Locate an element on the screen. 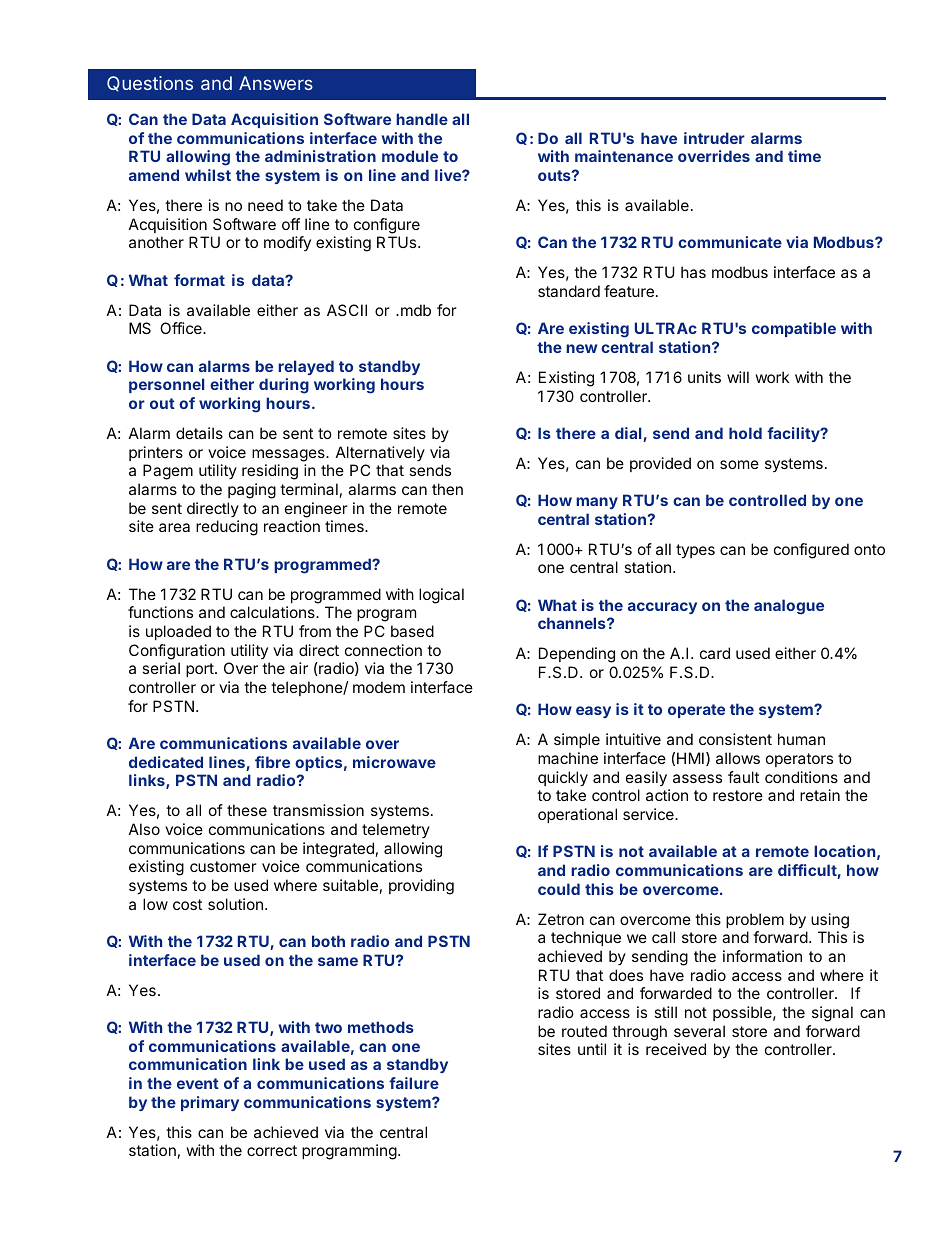 The image size is (952, 1233). compatible is located at coordinates (794, 329).
